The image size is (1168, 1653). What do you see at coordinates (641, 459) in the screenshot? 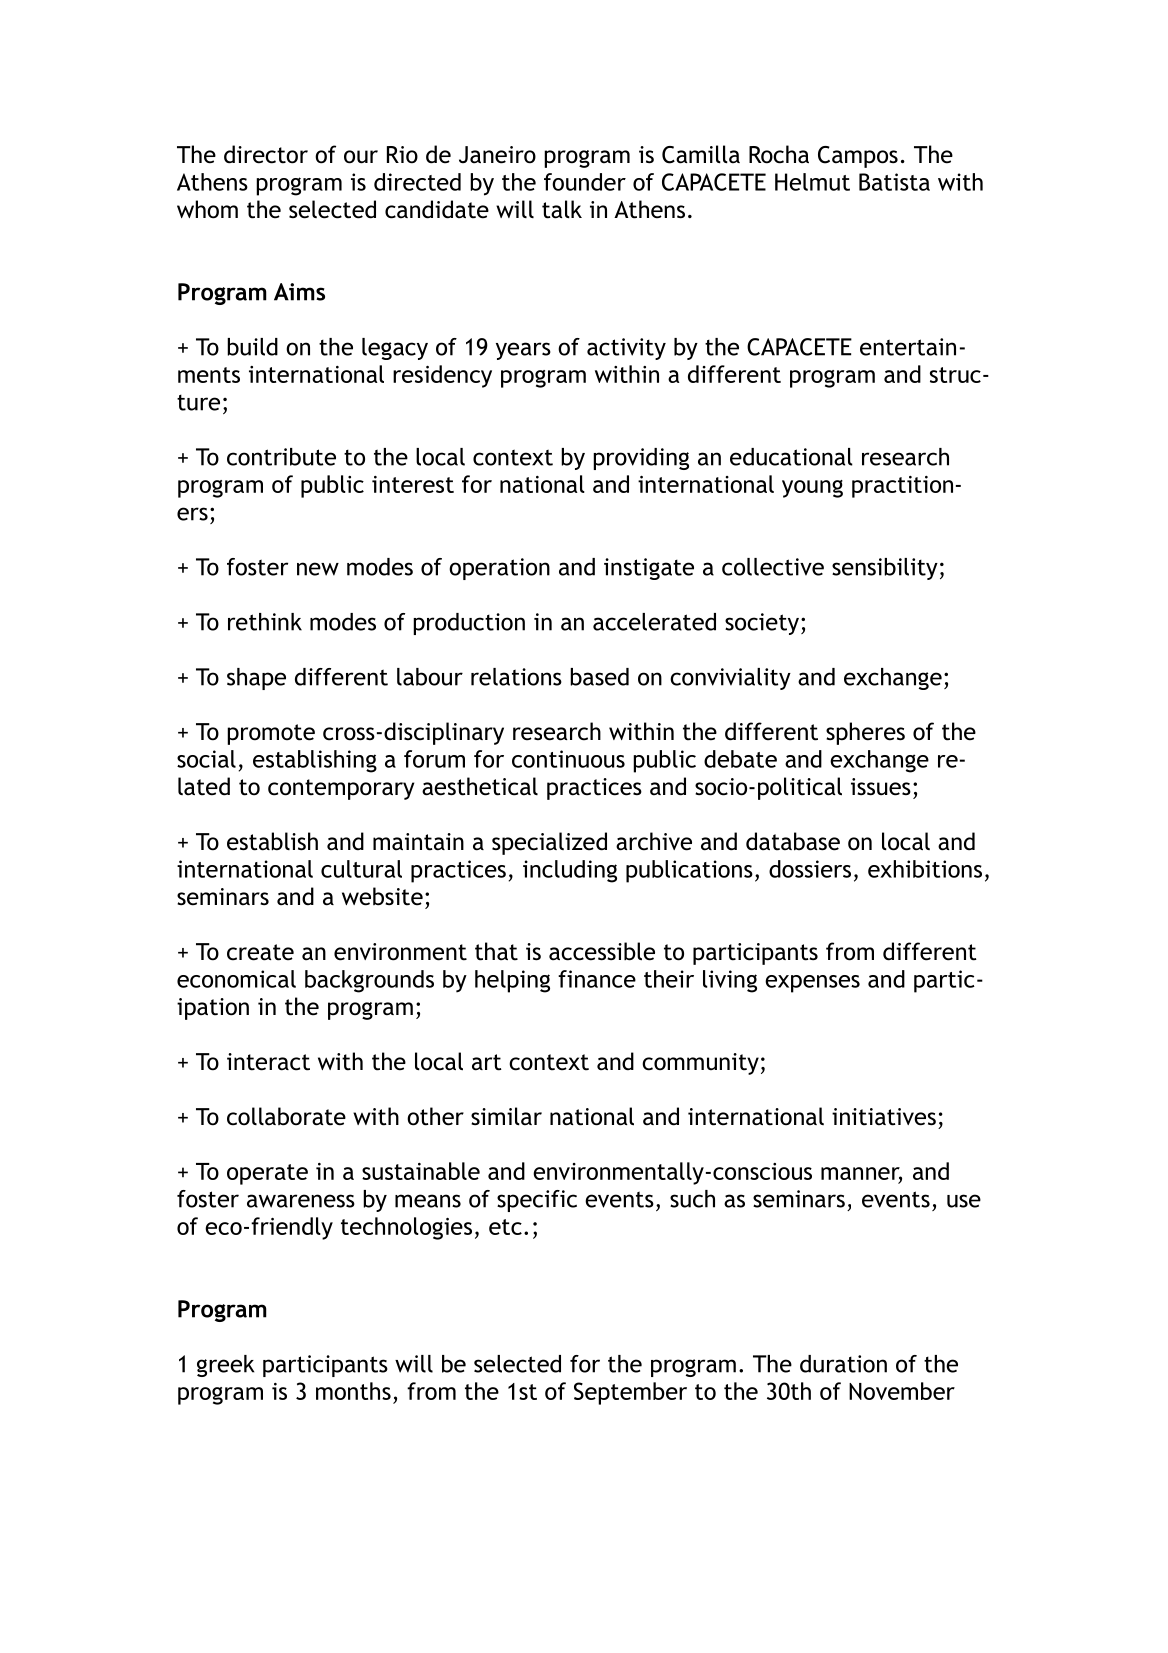
I see `providing` at bounding box center [641, 459].
